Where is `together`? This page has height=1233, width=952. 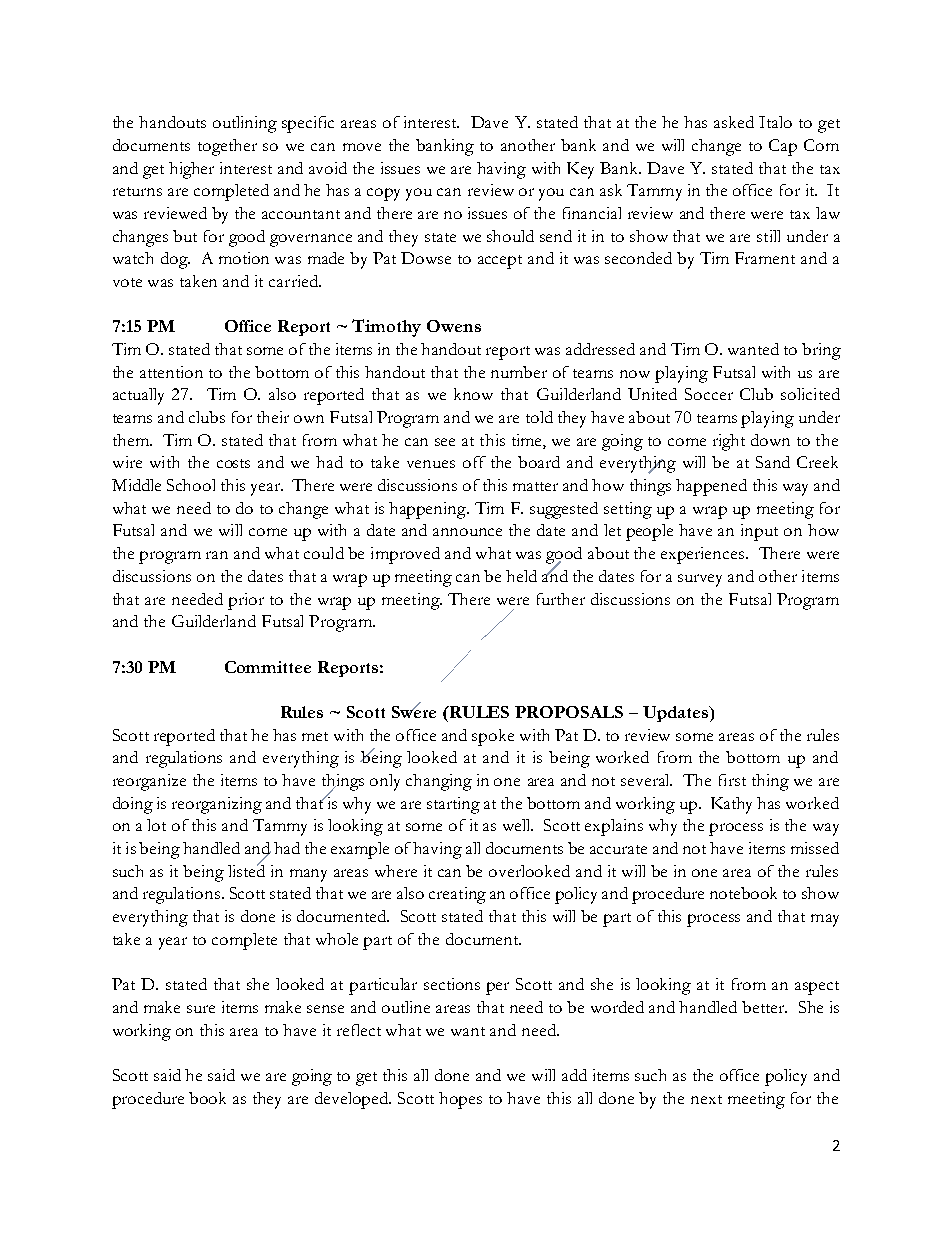
together is located at coordinates (227, 147).
